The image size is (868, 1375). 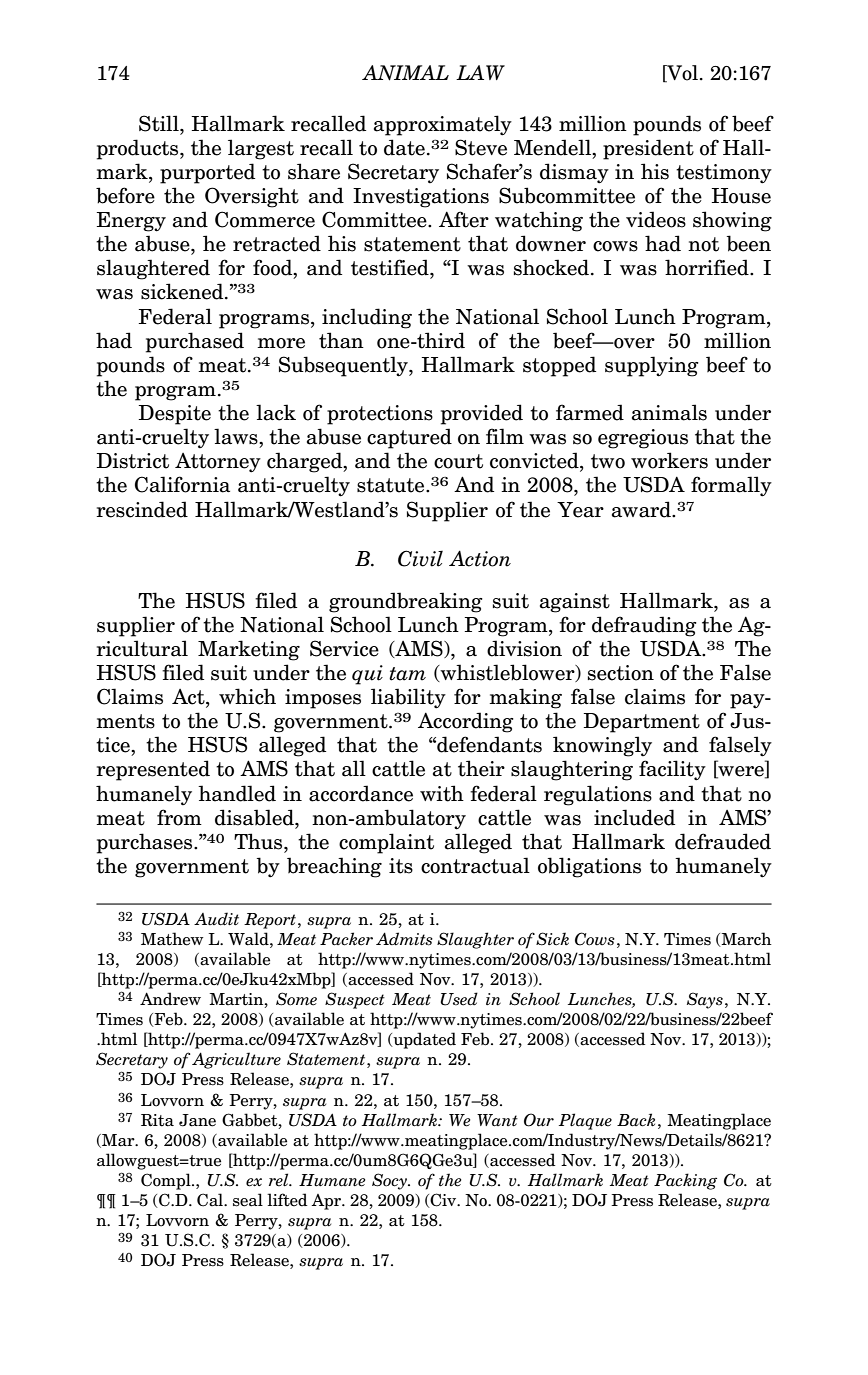 What do you see at coordinates (681, 74) in the image?
I see `Vol` at bounding box center [681, 74].
